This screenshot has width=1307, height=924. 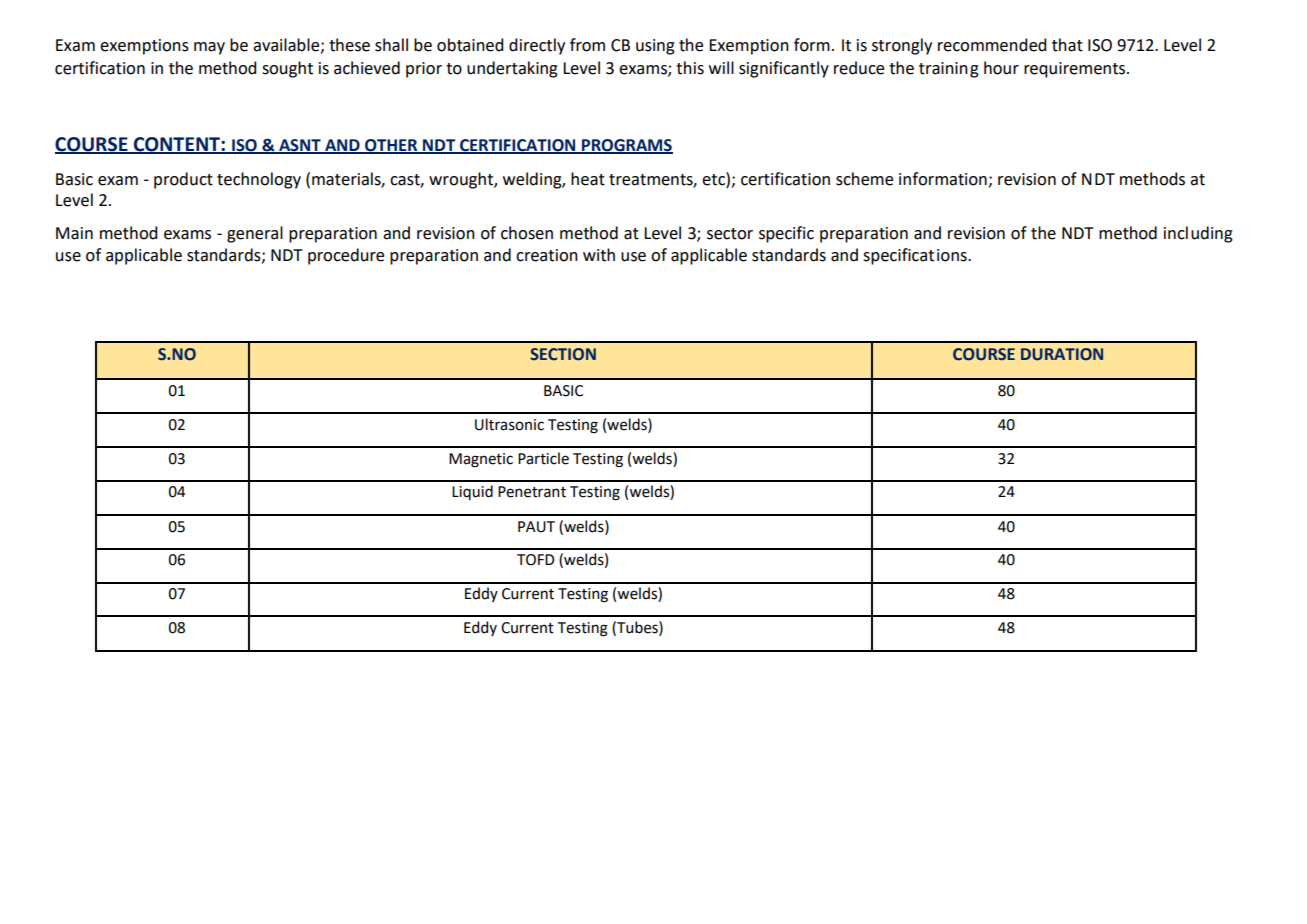 What do you see at coordinates (346, 256) in the screenshot?
I see `procedure` at bounding box center [346, 256].
